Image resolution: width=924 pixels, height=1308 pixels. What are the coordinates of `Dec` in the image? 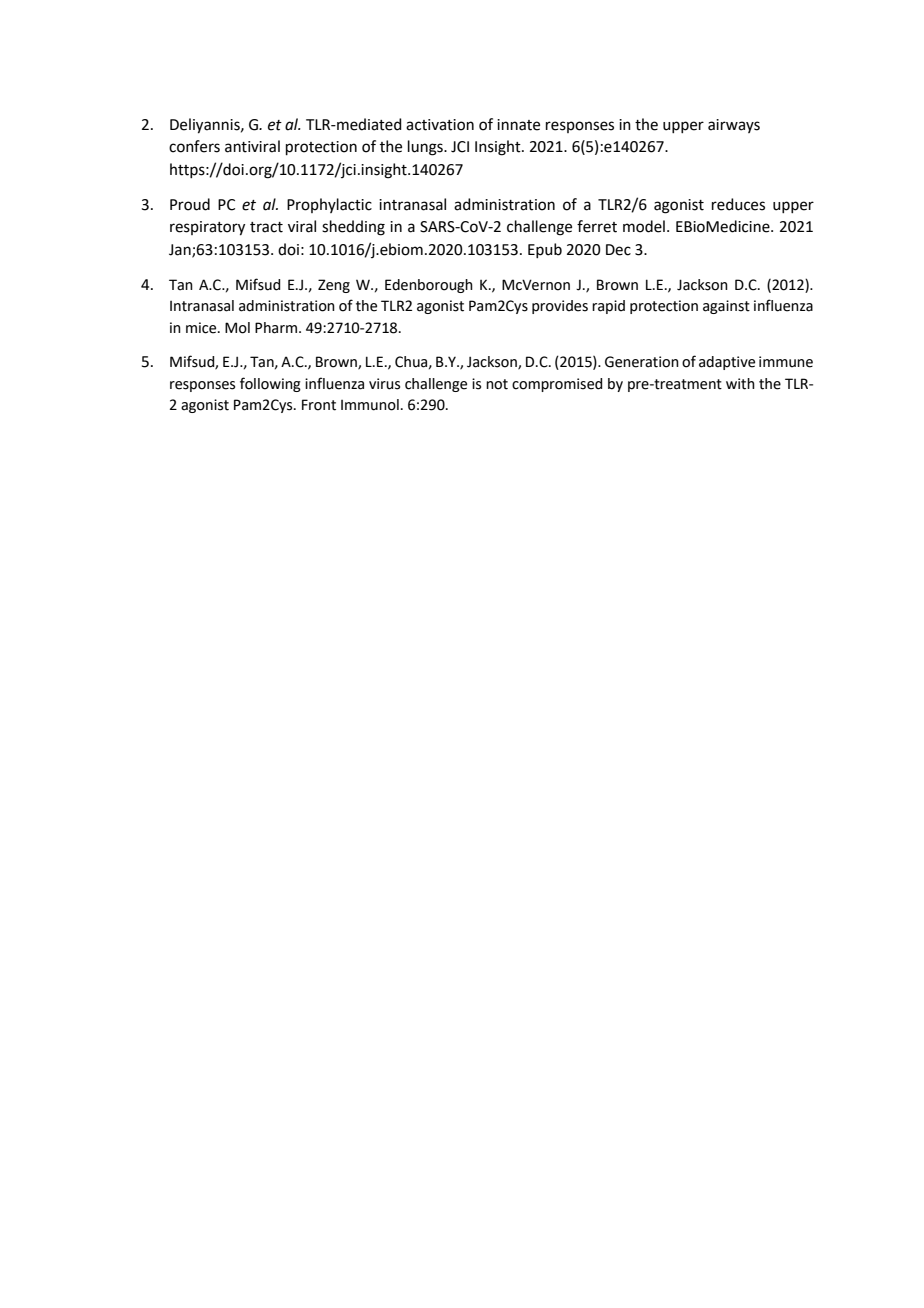 It's located at (618, 250).
